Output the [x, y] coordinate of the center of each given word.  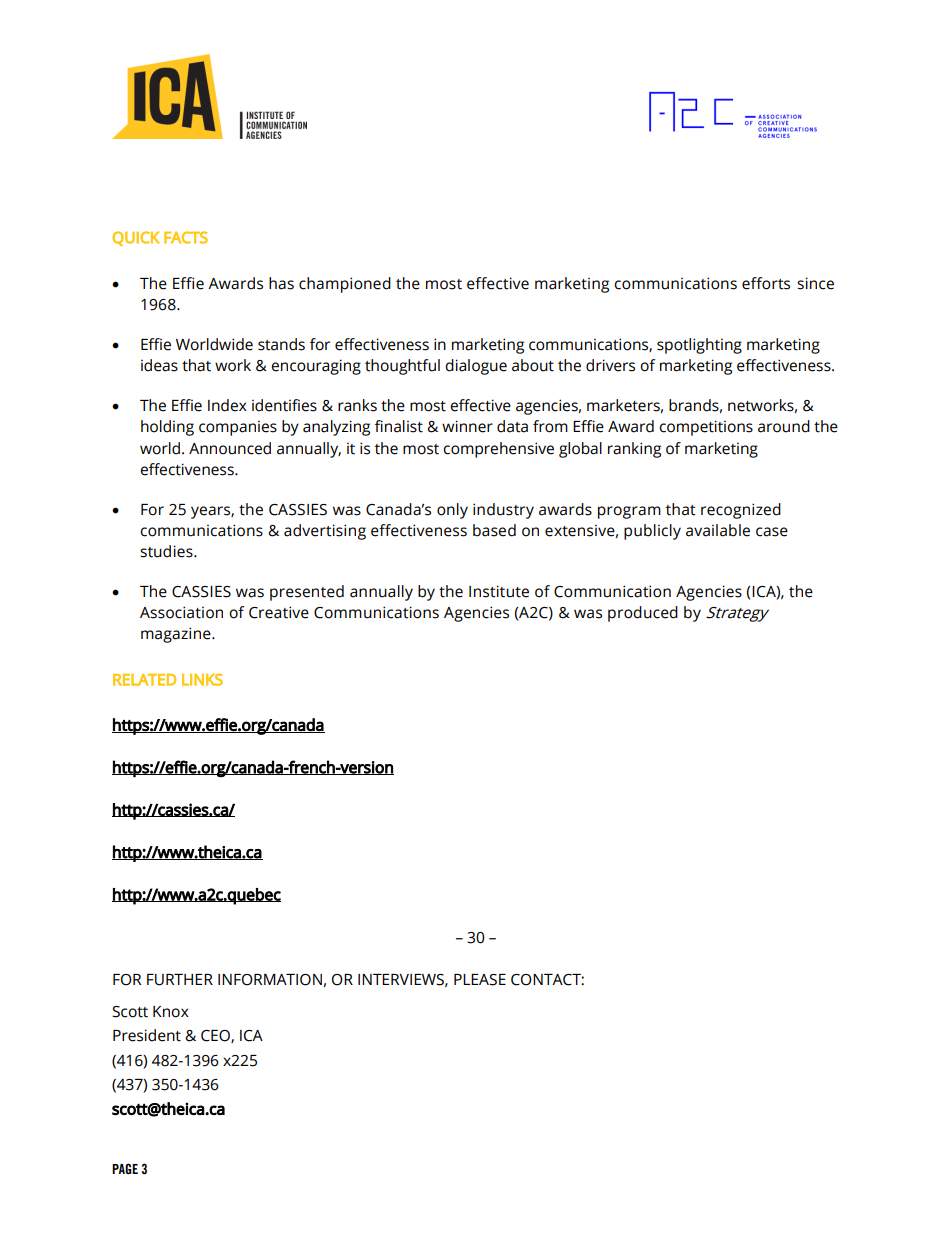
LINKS [202, 679]
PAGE [125, 1168]
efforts [766, 283]
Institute [499, 591]
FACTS [186, 237]
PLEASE [480, 980]
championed [345, 285]
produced [643, 614]
